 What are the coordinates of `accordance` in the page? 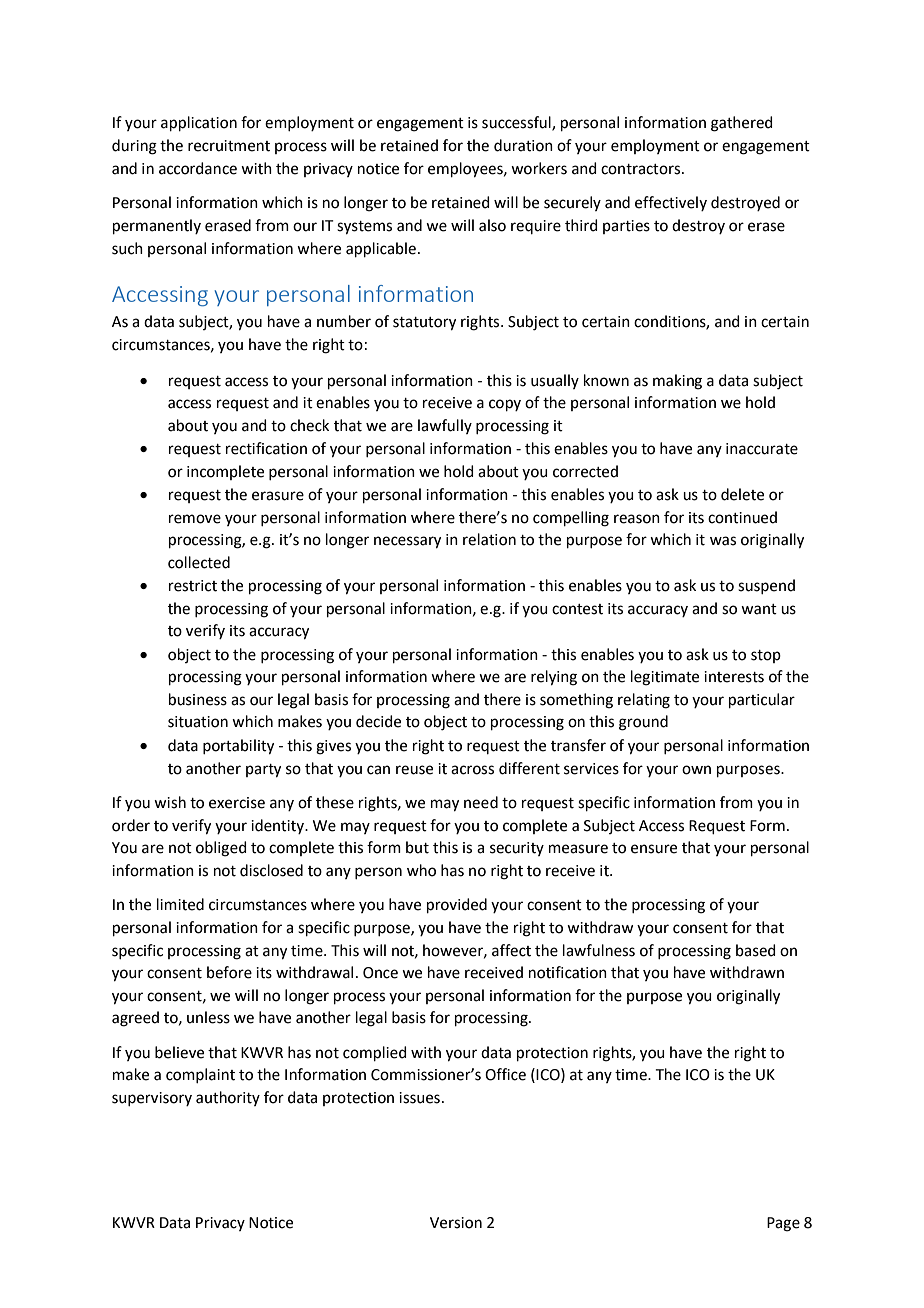 It's located at (198, 168).
